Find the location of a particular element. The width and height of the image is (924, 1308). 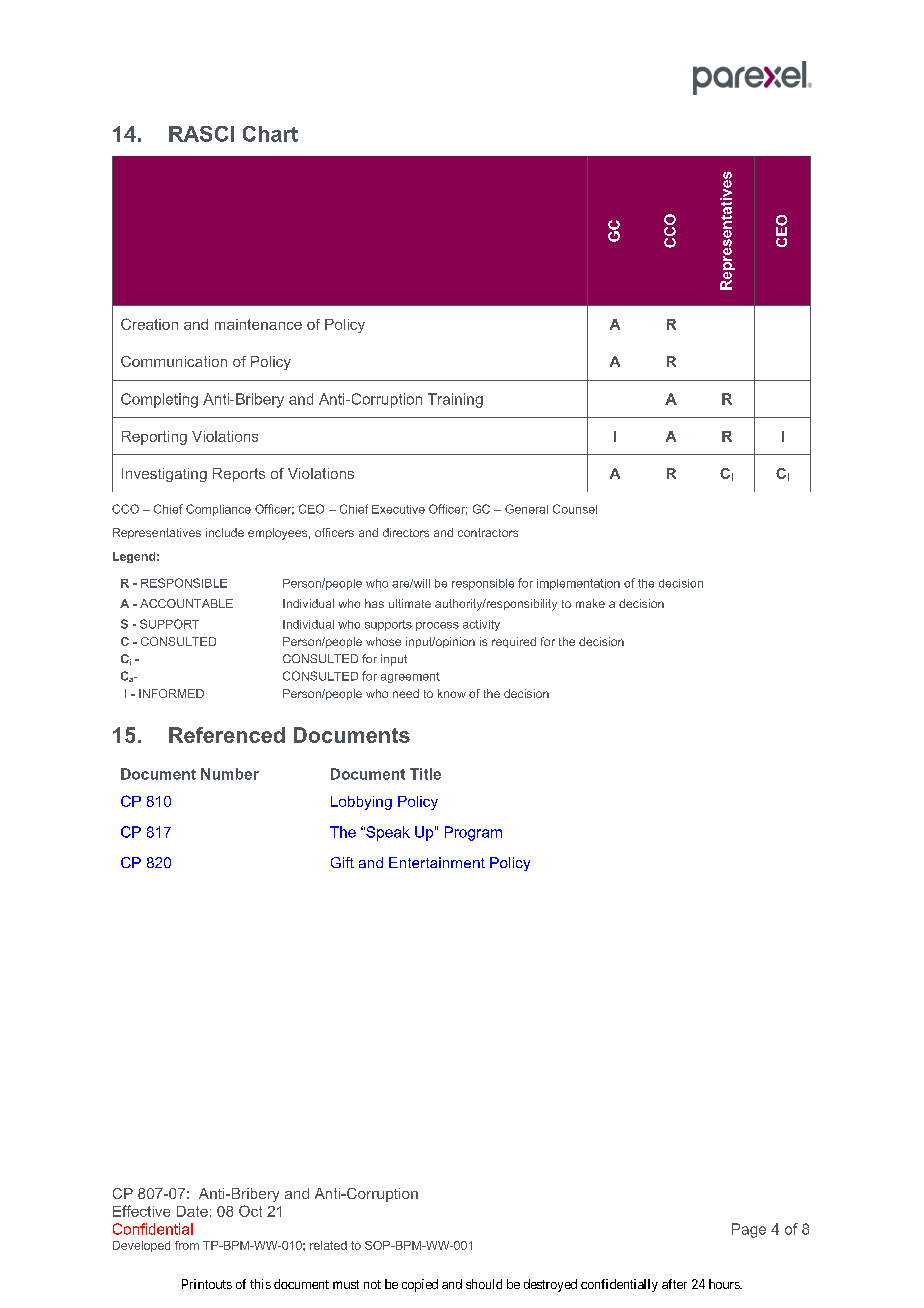

Counsel is located at coordinates (575, 509).
